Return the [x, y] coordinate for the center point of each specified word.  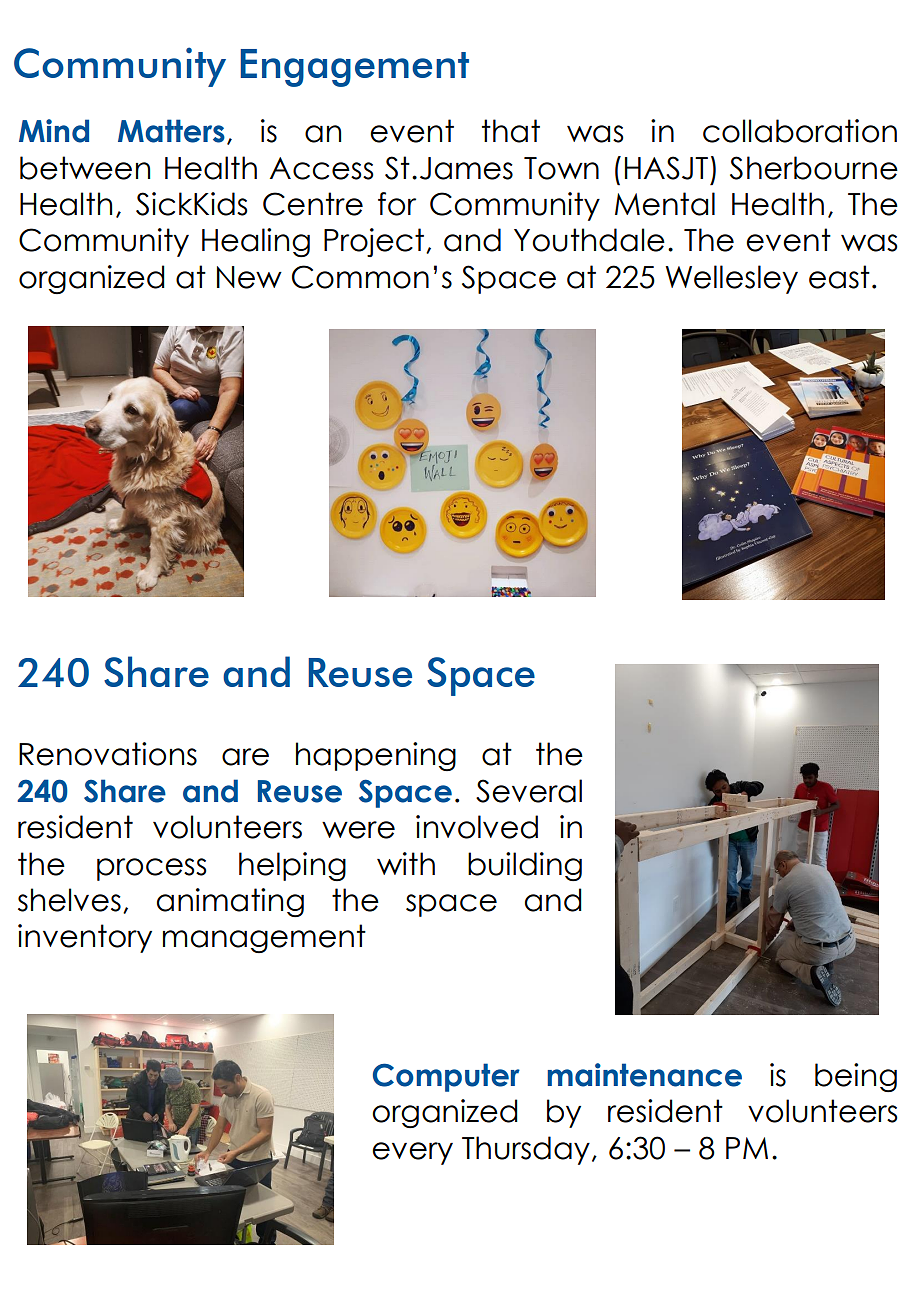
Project [374, 242]
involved [477, 827]
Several [529, 791]
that [511, 131]
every [412, 1153]
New [249, 277]
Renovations [108, 754]
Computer [446, 1077]
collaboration [800, 131]
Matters [171, 131]
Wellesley [731, 279]
